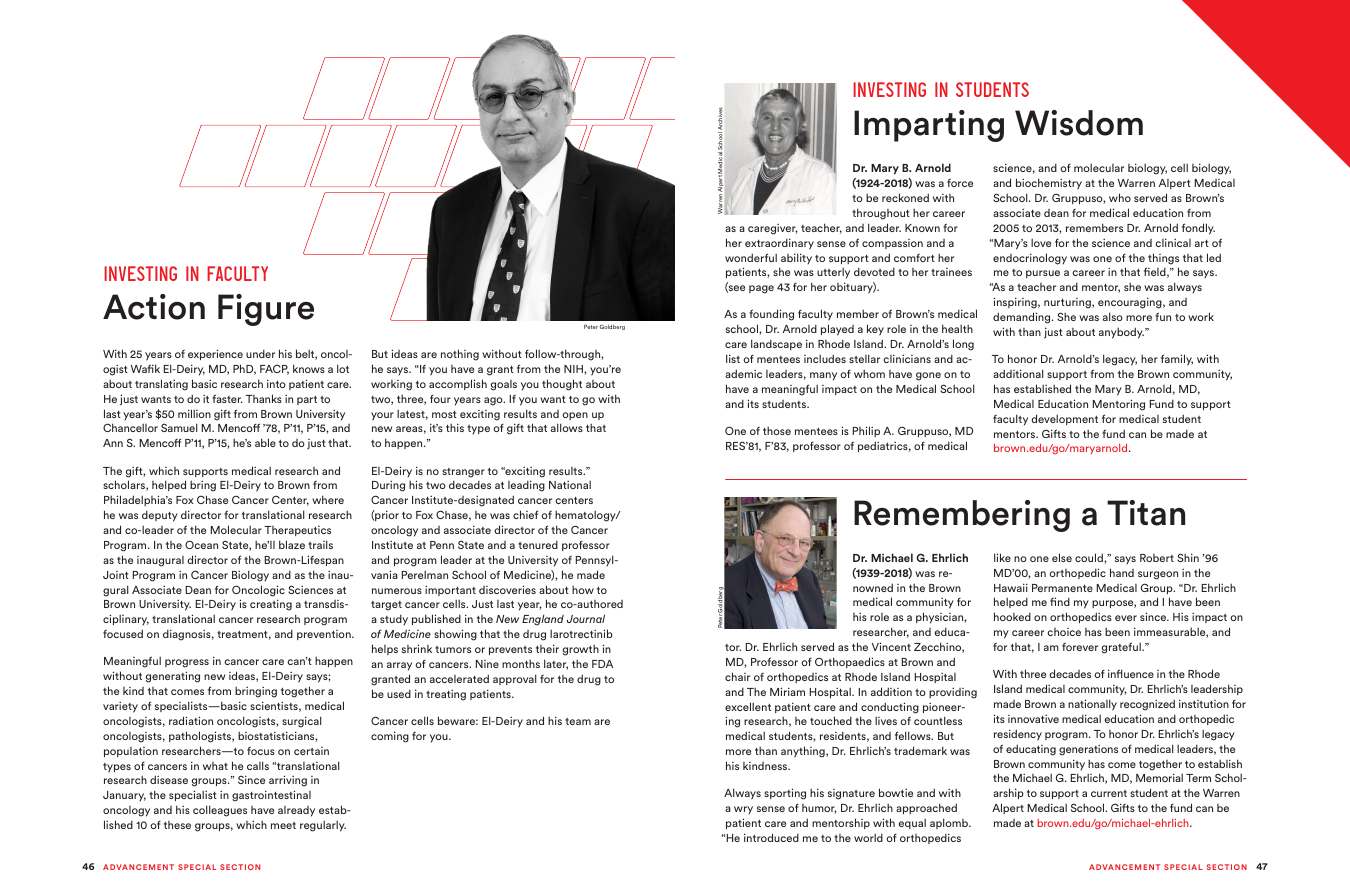  Describe the element at coordinates (154, 307) in the screenshot. I see `Action` at that location.
